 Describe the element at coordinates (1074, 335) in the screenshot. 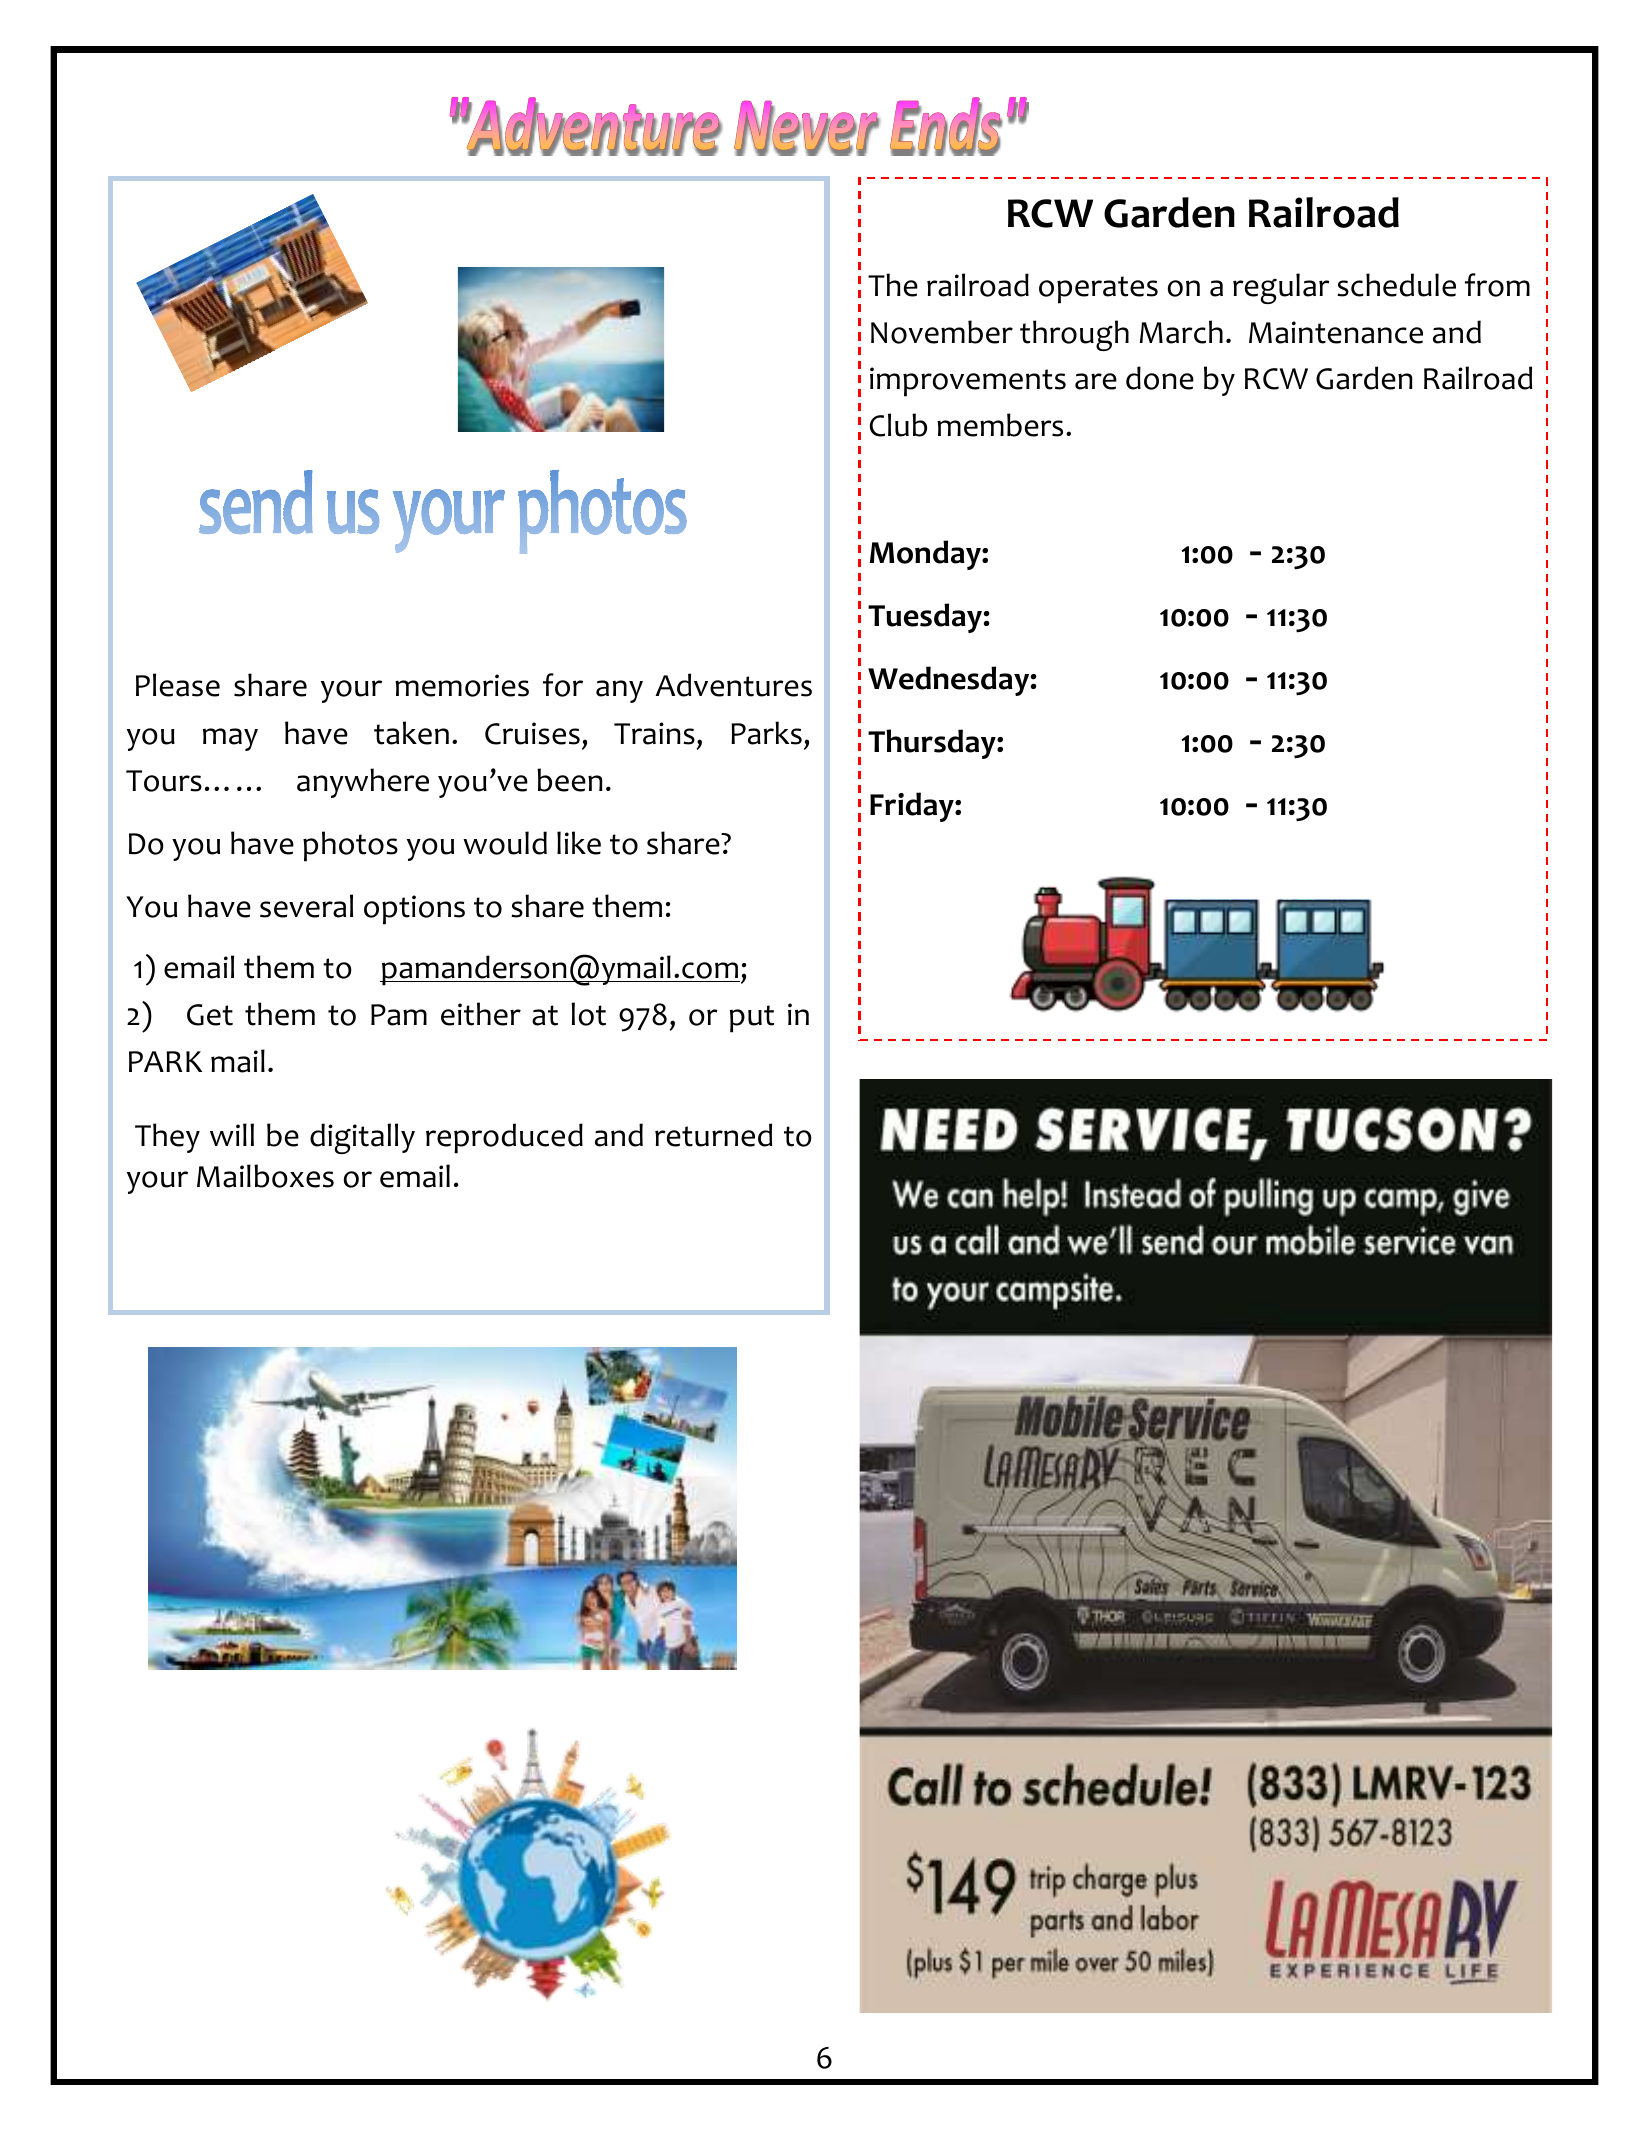

I see `through` at that location.
